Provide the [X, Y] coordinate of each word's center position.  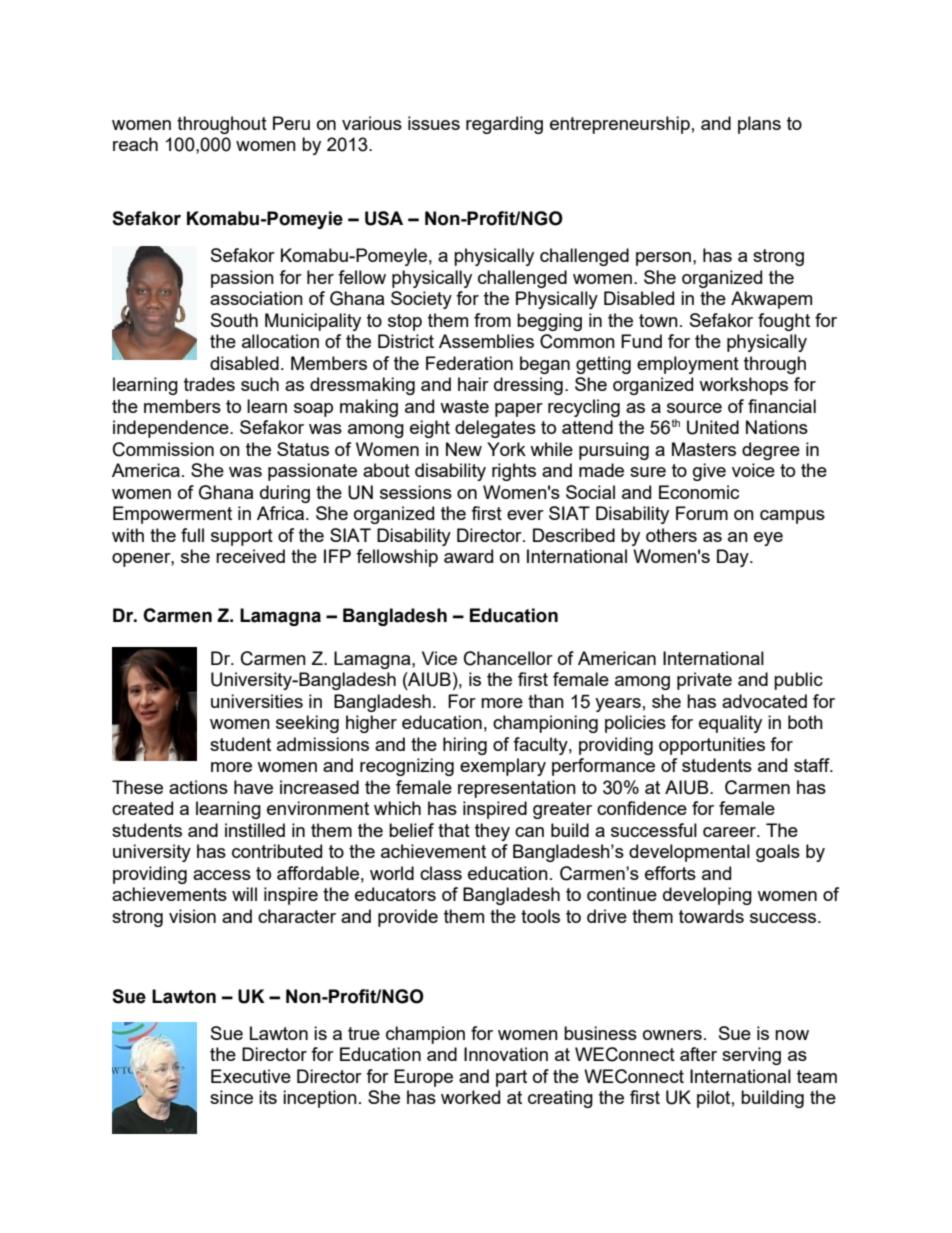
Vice [439, 658]
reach [135, 144]
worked [470, 1097]
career [730, 832]
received [250, 556]
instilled [255, 830]
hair [473, 384]
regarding [504, 125]
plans [759, 125]
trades [209, 384]
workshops [743, 386]
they [492, 832]
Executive [251, 1076]
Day [734, 558]
